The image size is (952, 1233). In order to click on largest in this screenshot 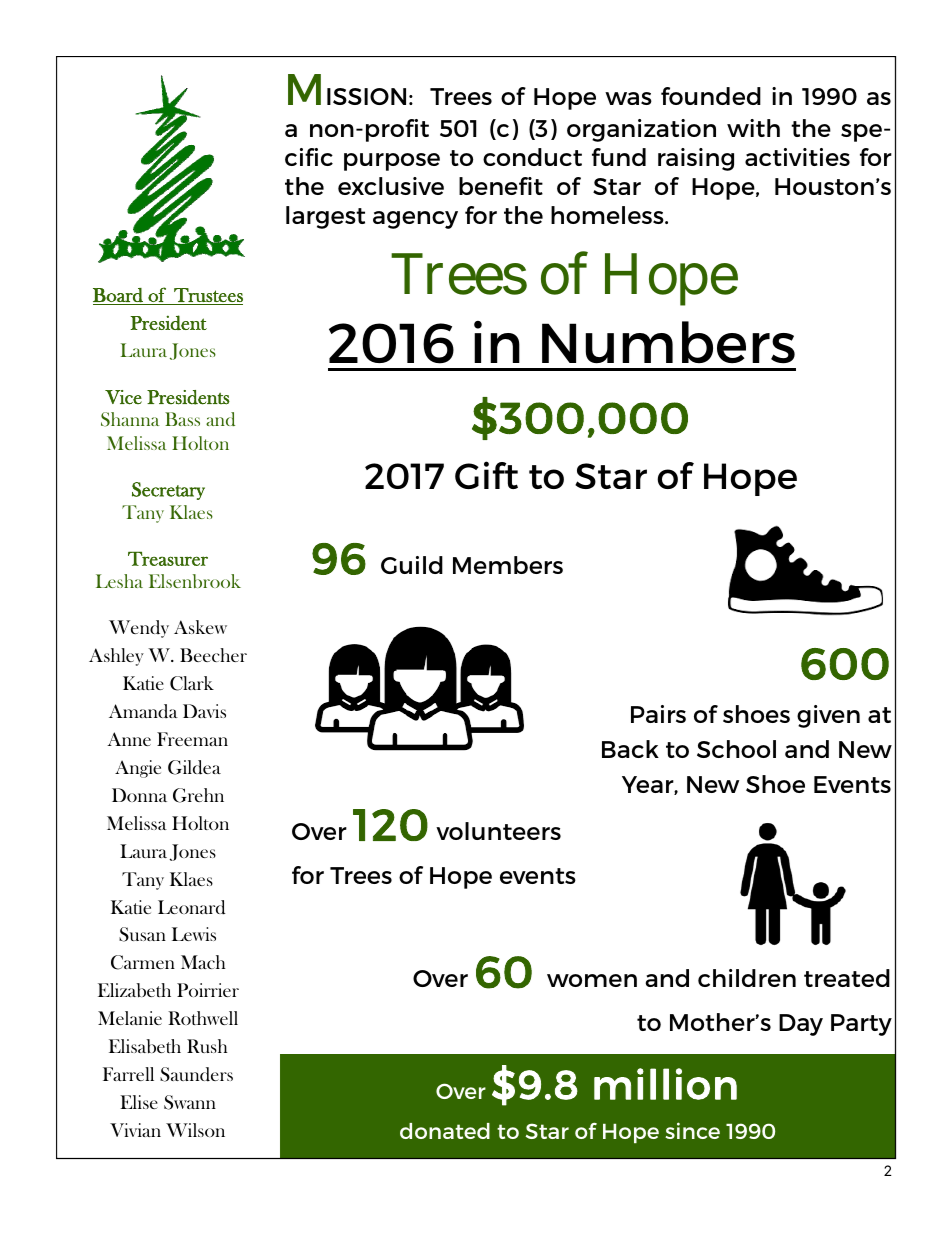, I will do `click(325, 217)`.
